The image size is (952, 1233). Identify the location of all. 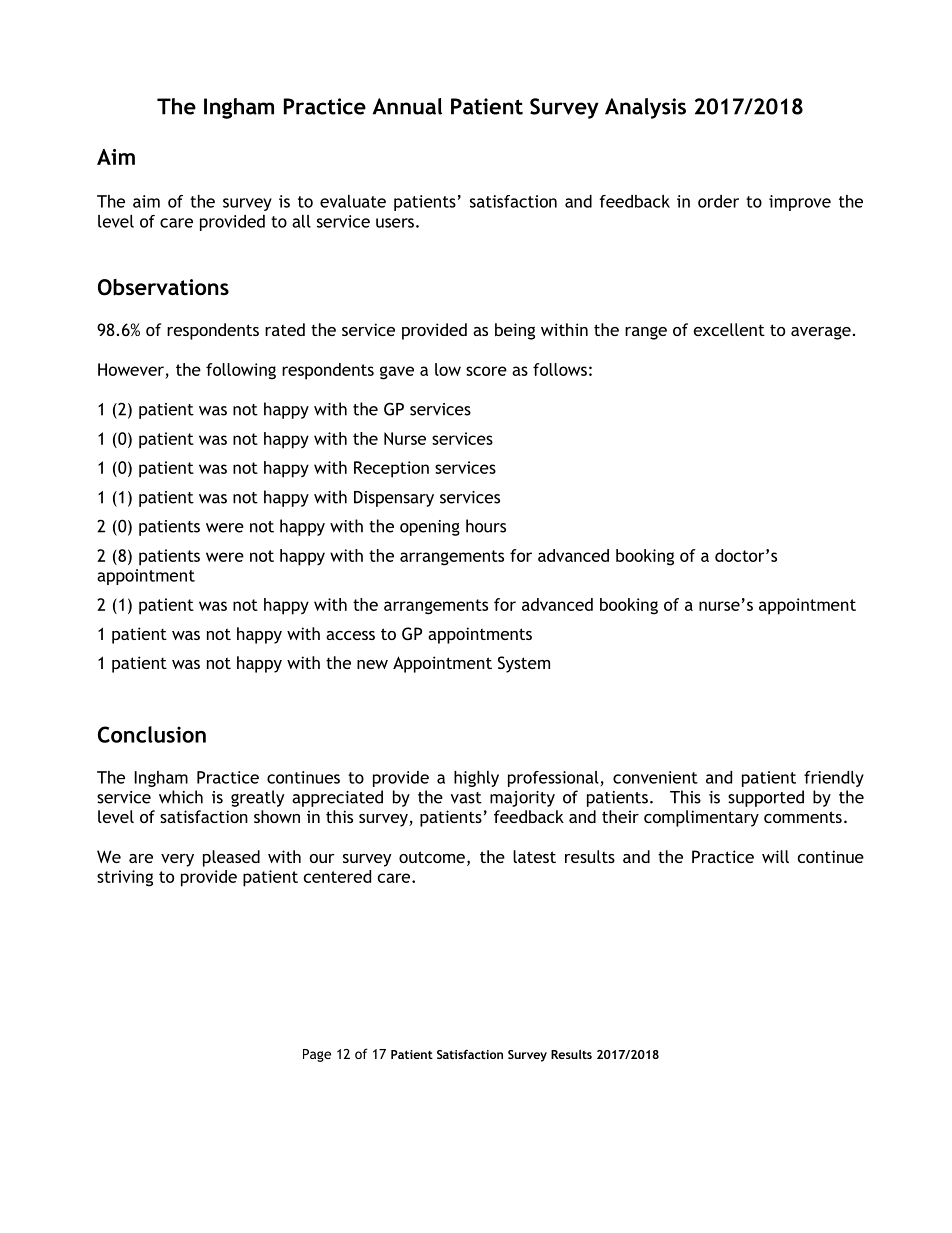
(301, 221).
